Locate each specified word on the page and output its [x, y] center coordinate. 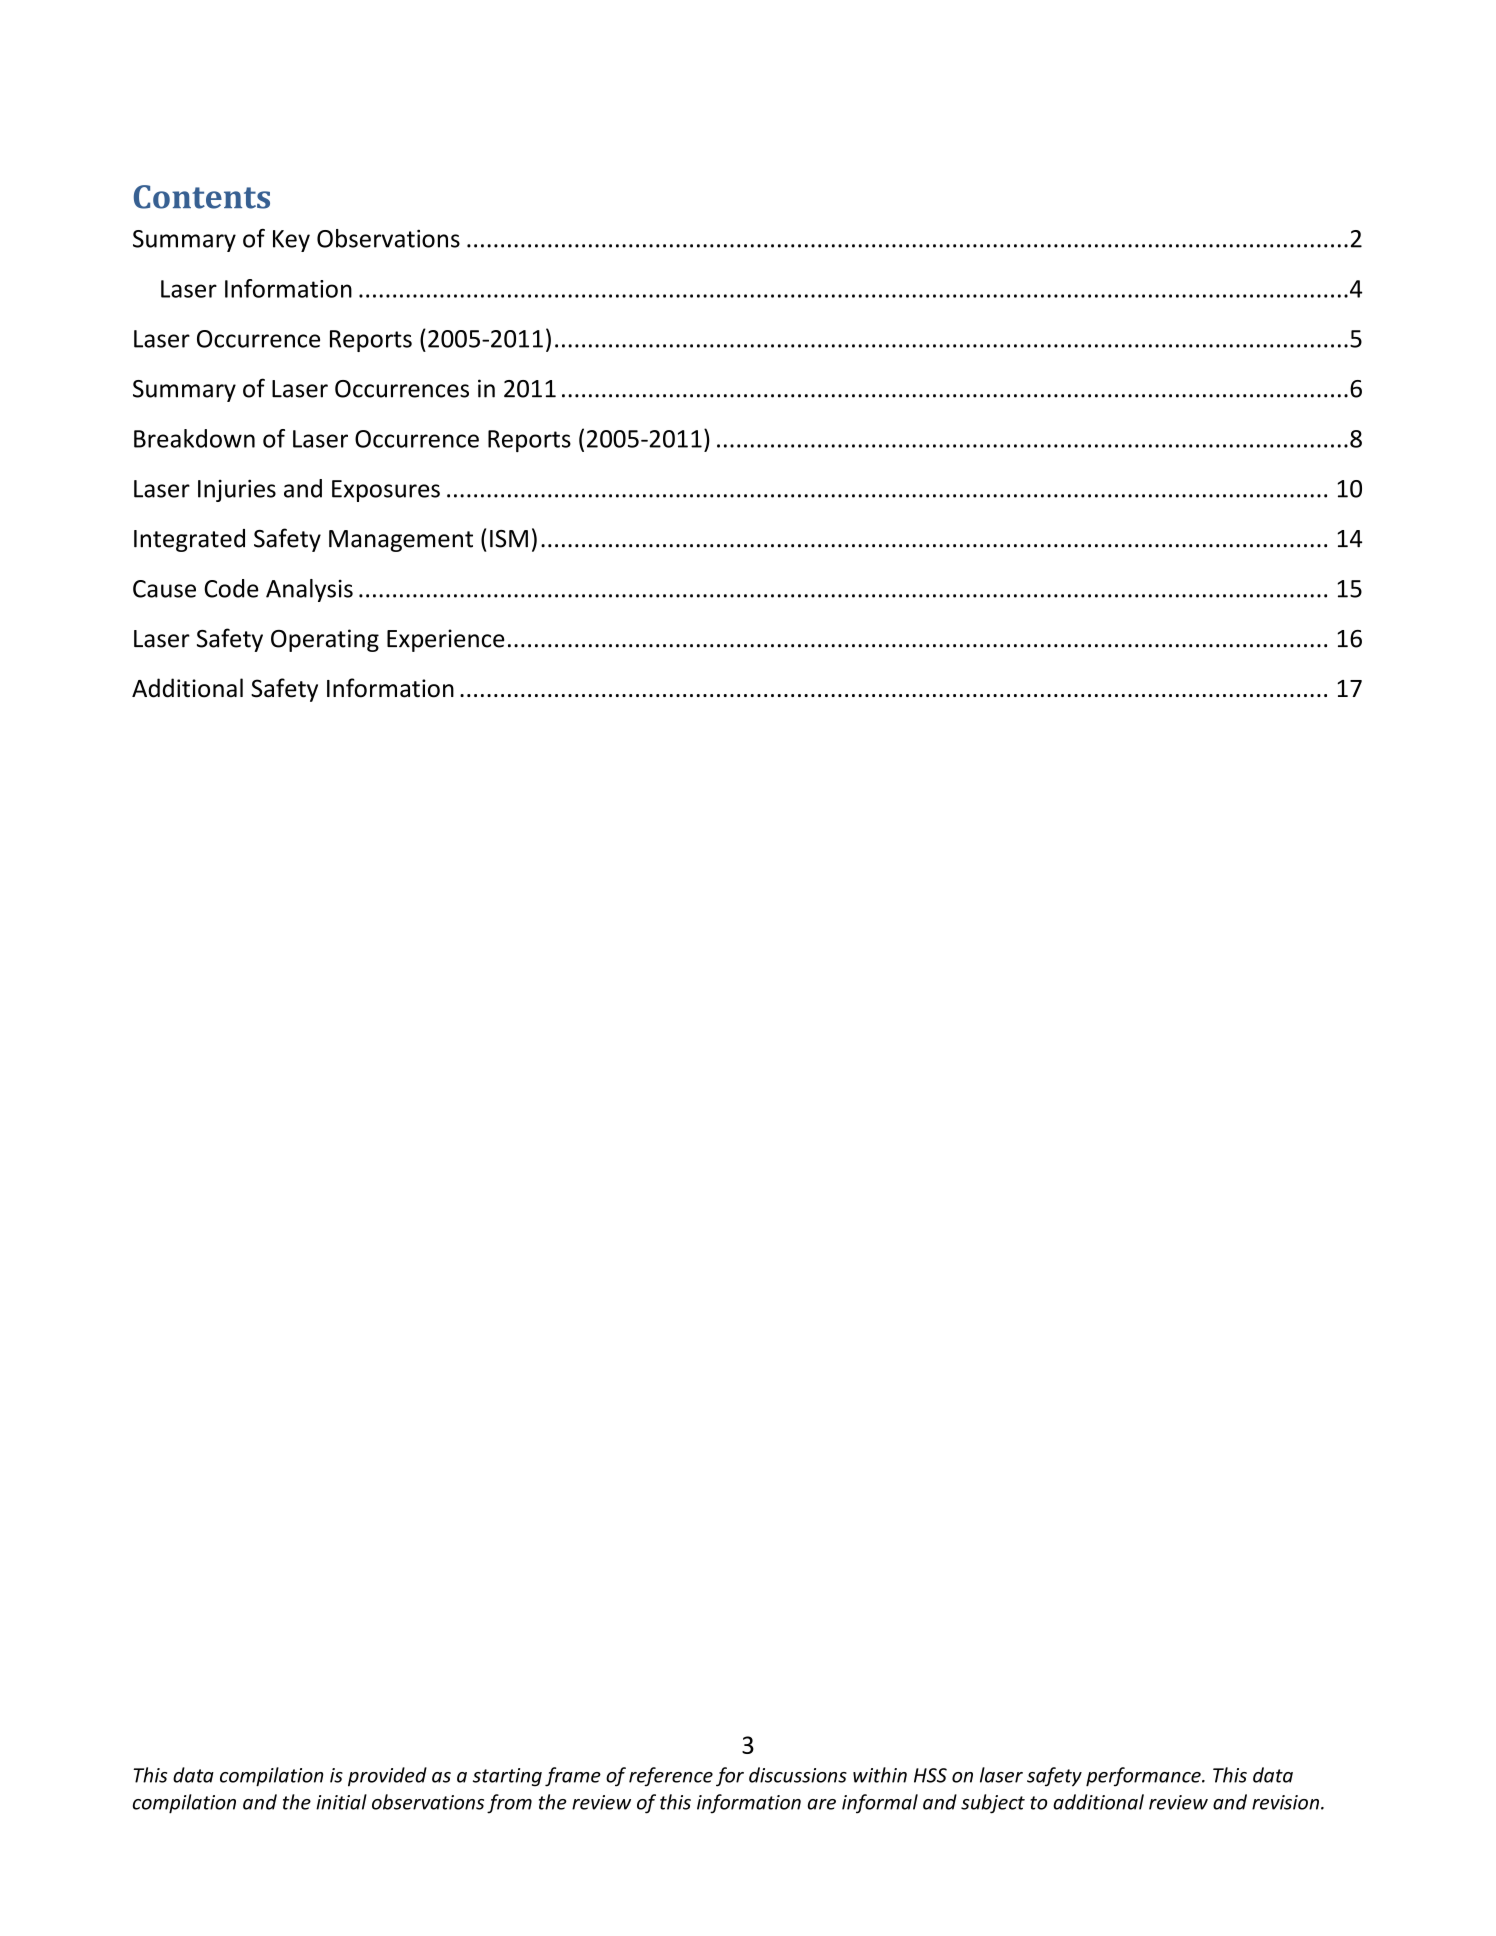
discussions [798, 1775]
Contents [202, 197]
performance [1144, 1777]
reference [671, 1777]
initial [341, 1802]
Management [401, 541]
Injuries [237, 490]
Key [291, 241]
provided [387, 1777]
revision [1285, 1802]
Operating [325, 640]
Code [231, 588]
